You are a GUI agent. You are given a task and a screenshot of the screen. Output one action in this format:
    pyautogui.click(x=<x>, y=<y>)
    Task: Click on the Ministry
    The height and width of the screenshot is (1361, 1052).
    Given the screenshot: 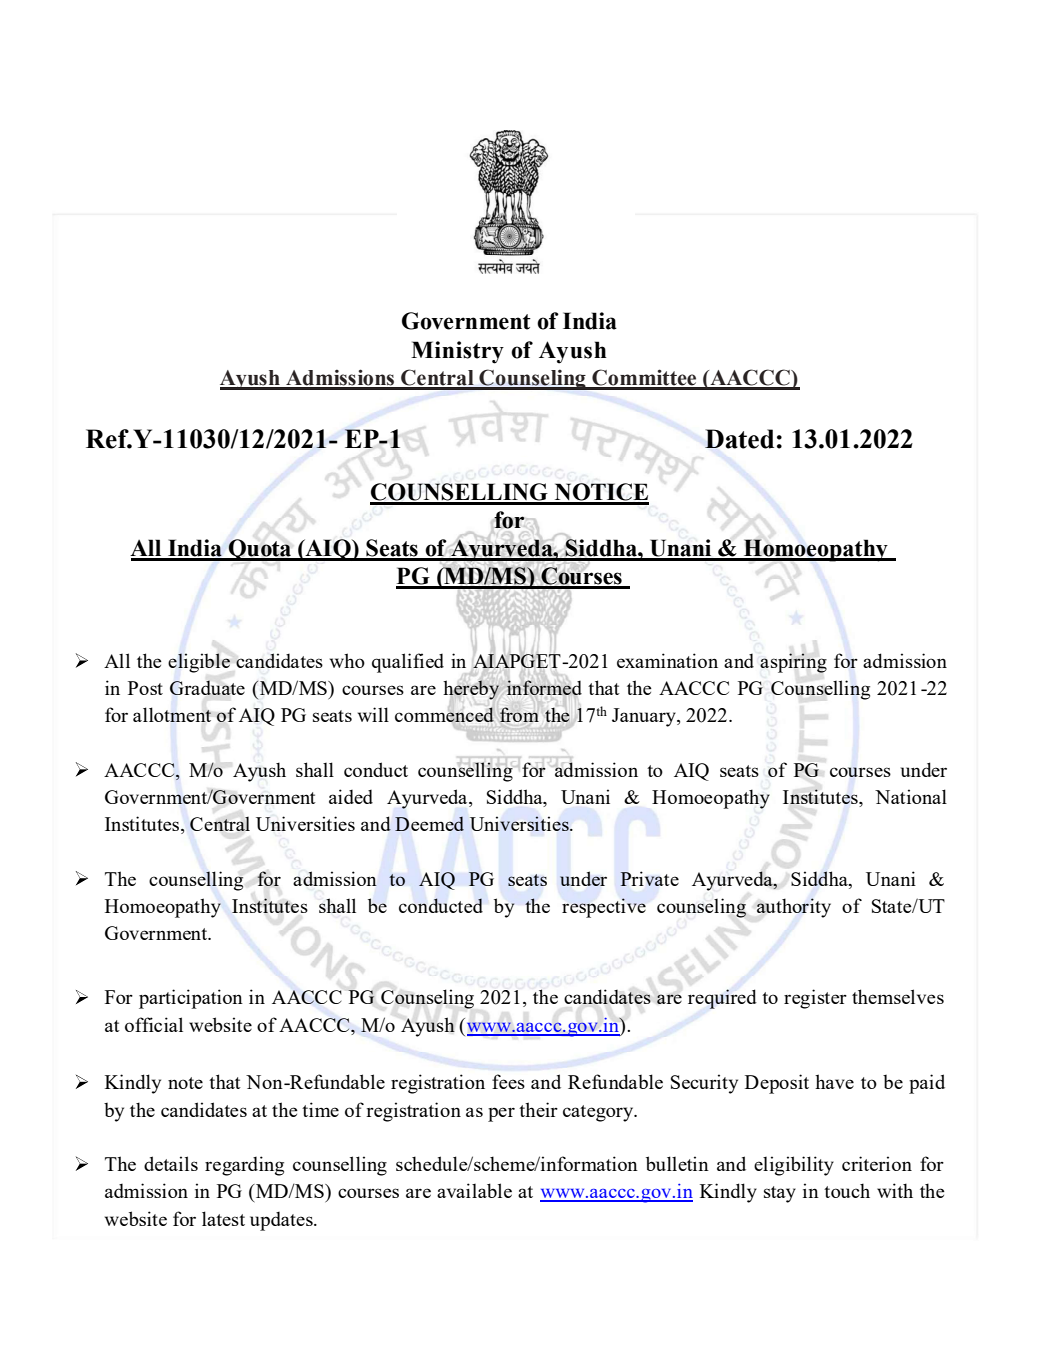 What is the action you would take?
    pyautogui.click(x=457, y=352)
